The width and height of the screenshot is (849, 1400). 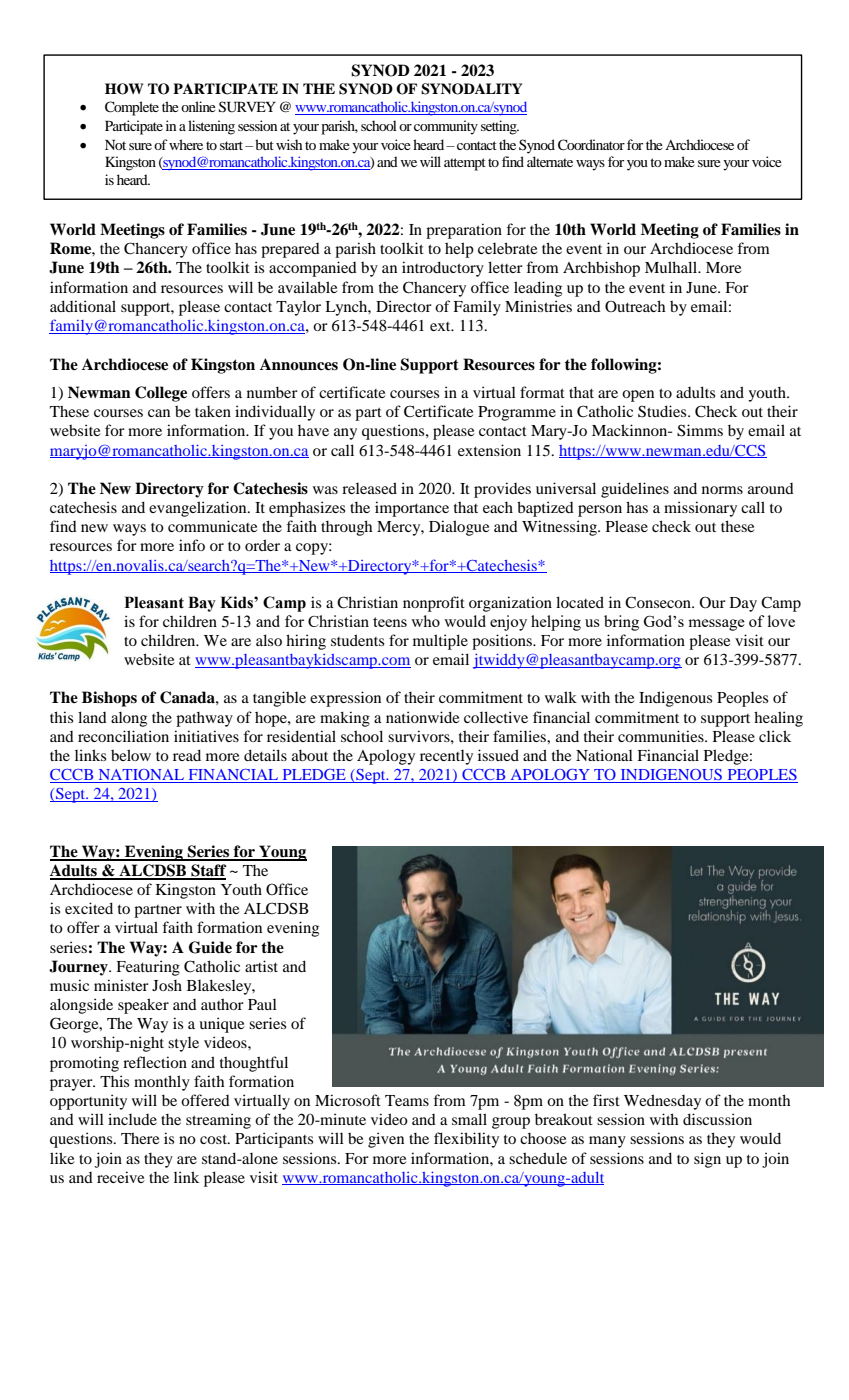 I want to click on who, so click(x=425, y=621).
